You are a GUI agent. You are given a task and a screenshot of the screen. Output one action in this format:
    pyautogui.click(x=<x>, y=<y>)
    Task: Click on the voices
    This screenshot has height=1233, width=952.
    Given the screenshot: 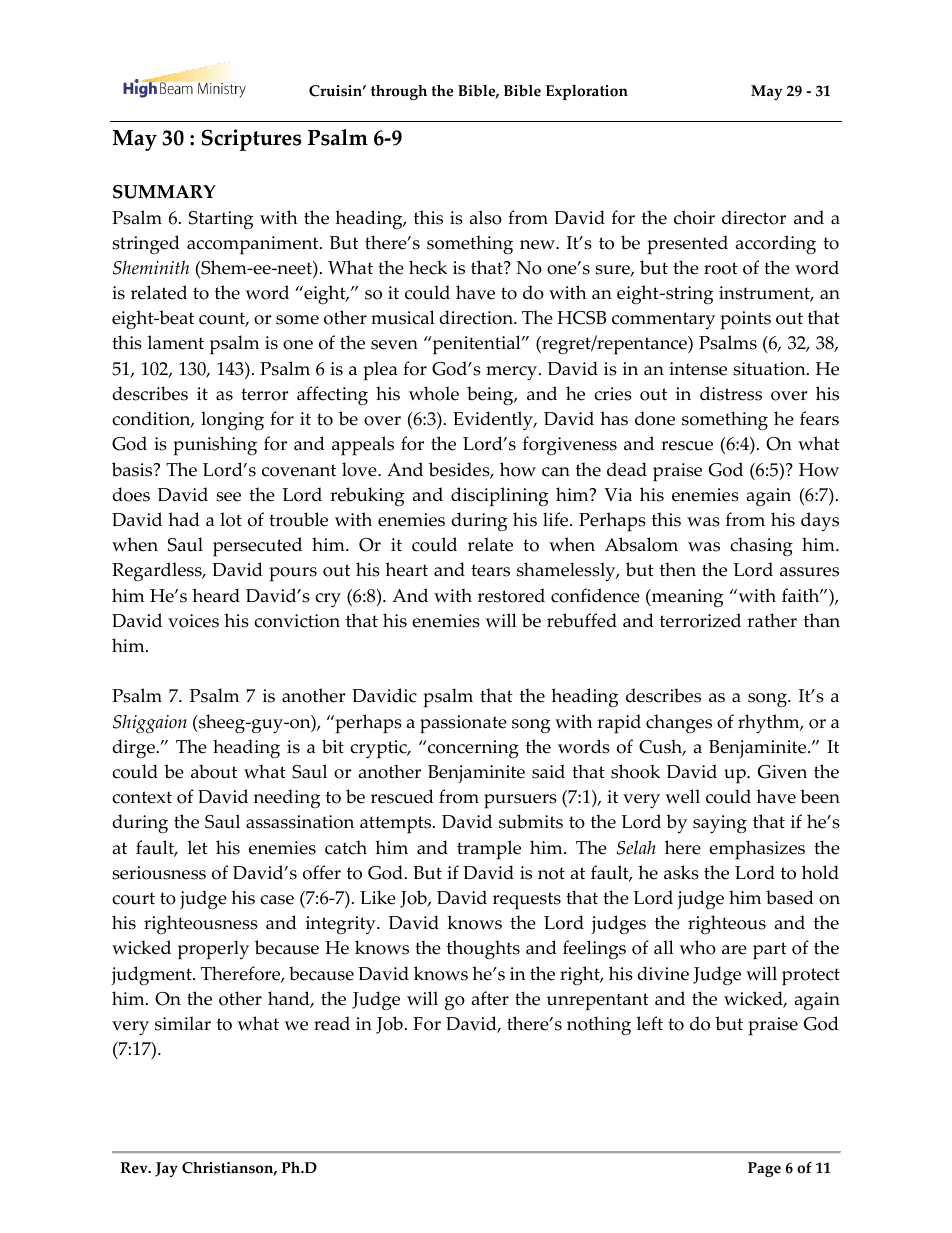 What is the action you would take?
    pyautogui.click(x=193, y=621)
